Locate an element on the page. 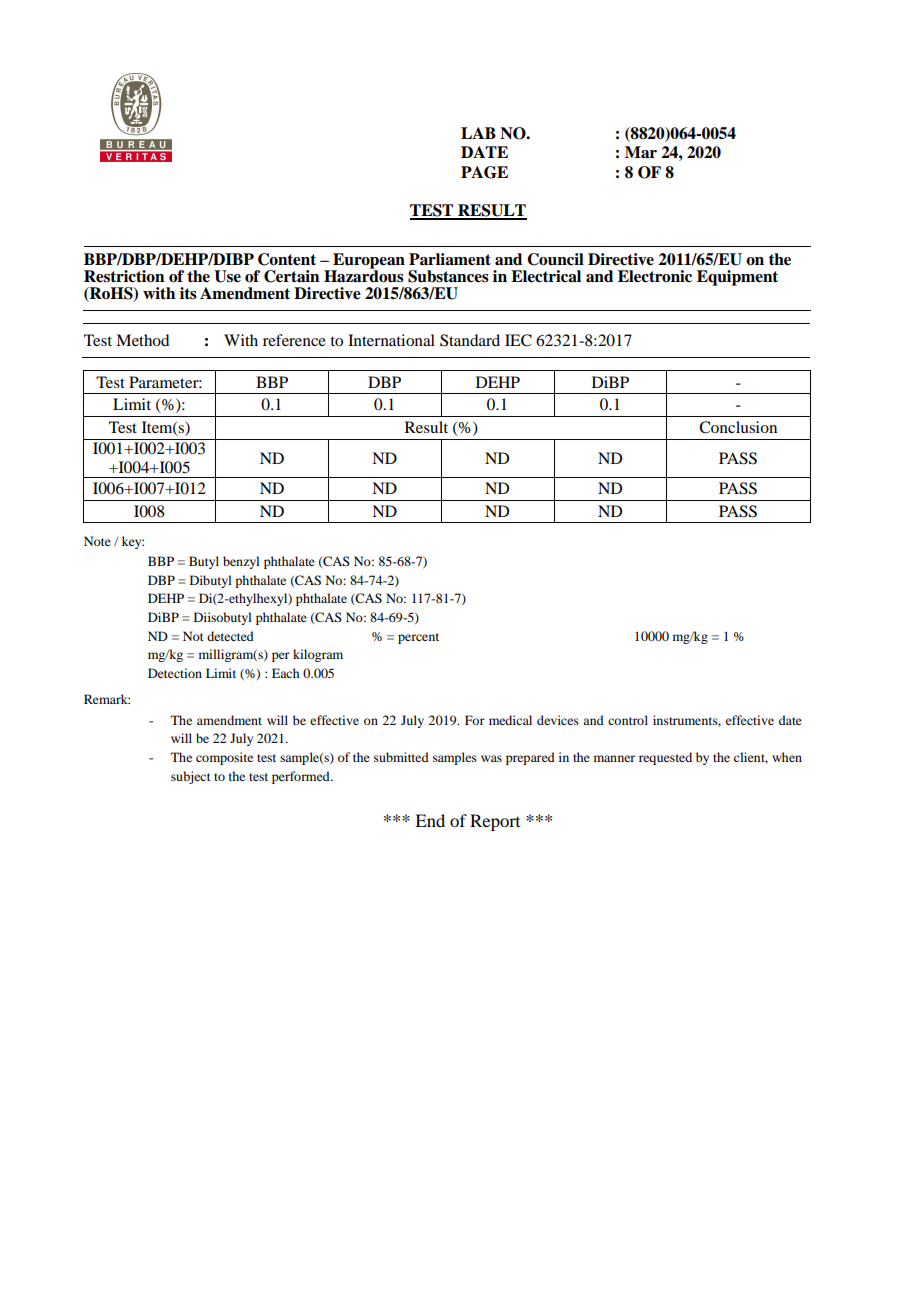 Image resolution: width=924 pixels, height=1308 pixels. requested is located at coordinates (665, 758).
